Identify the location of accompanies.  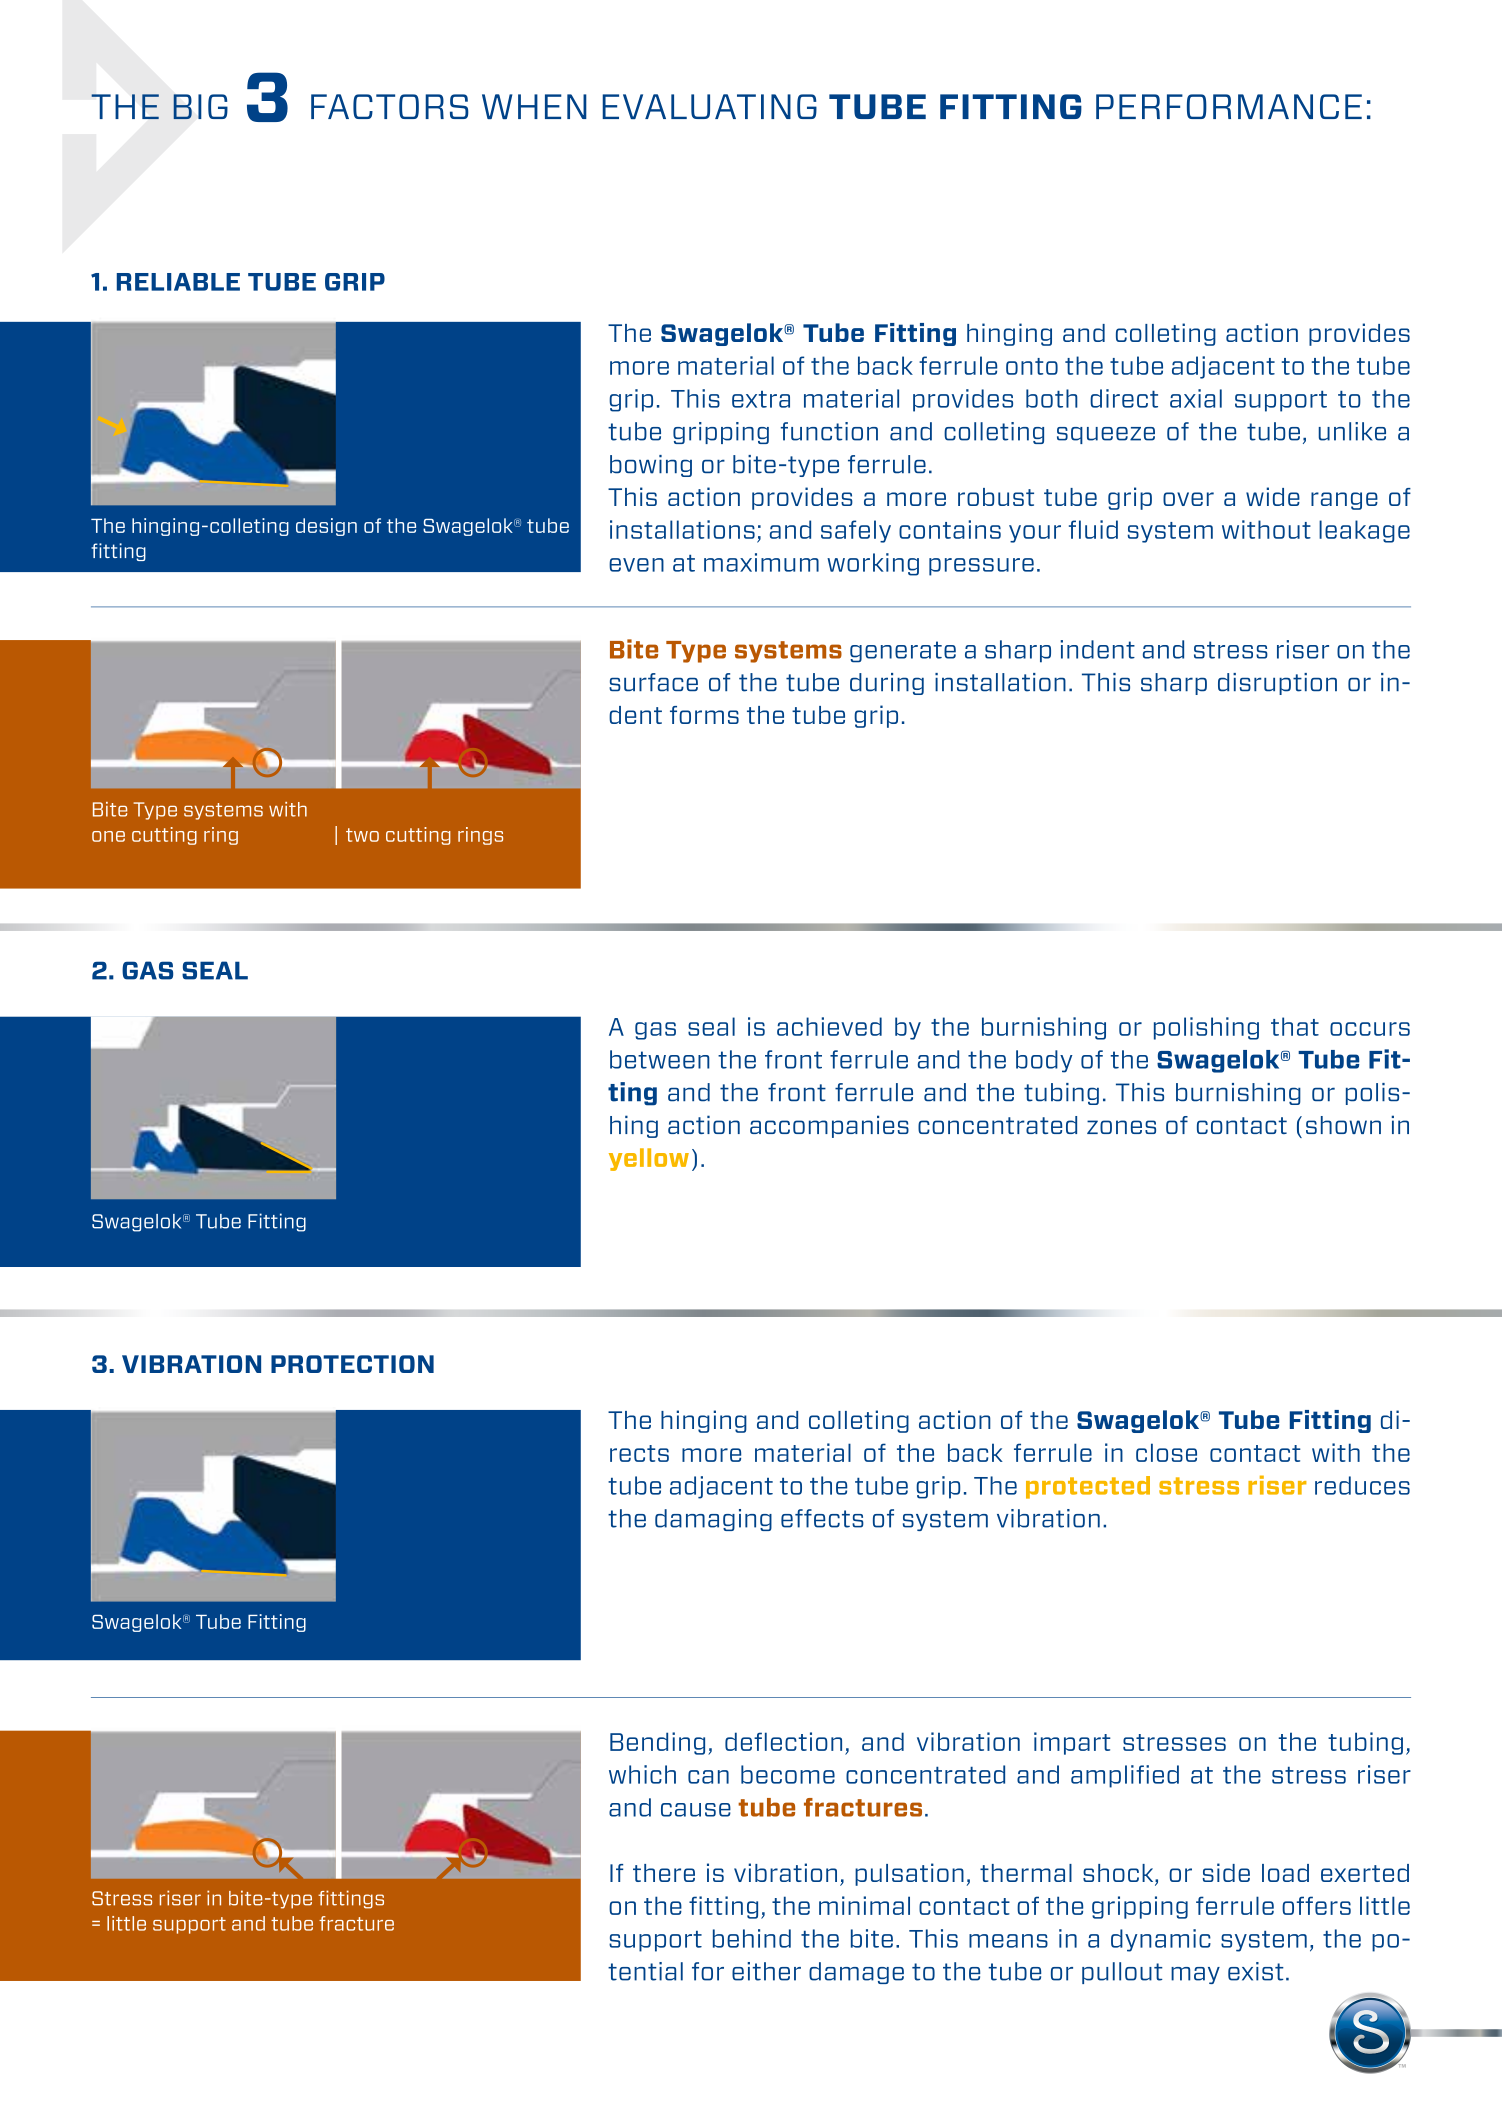
(829, 1126).
